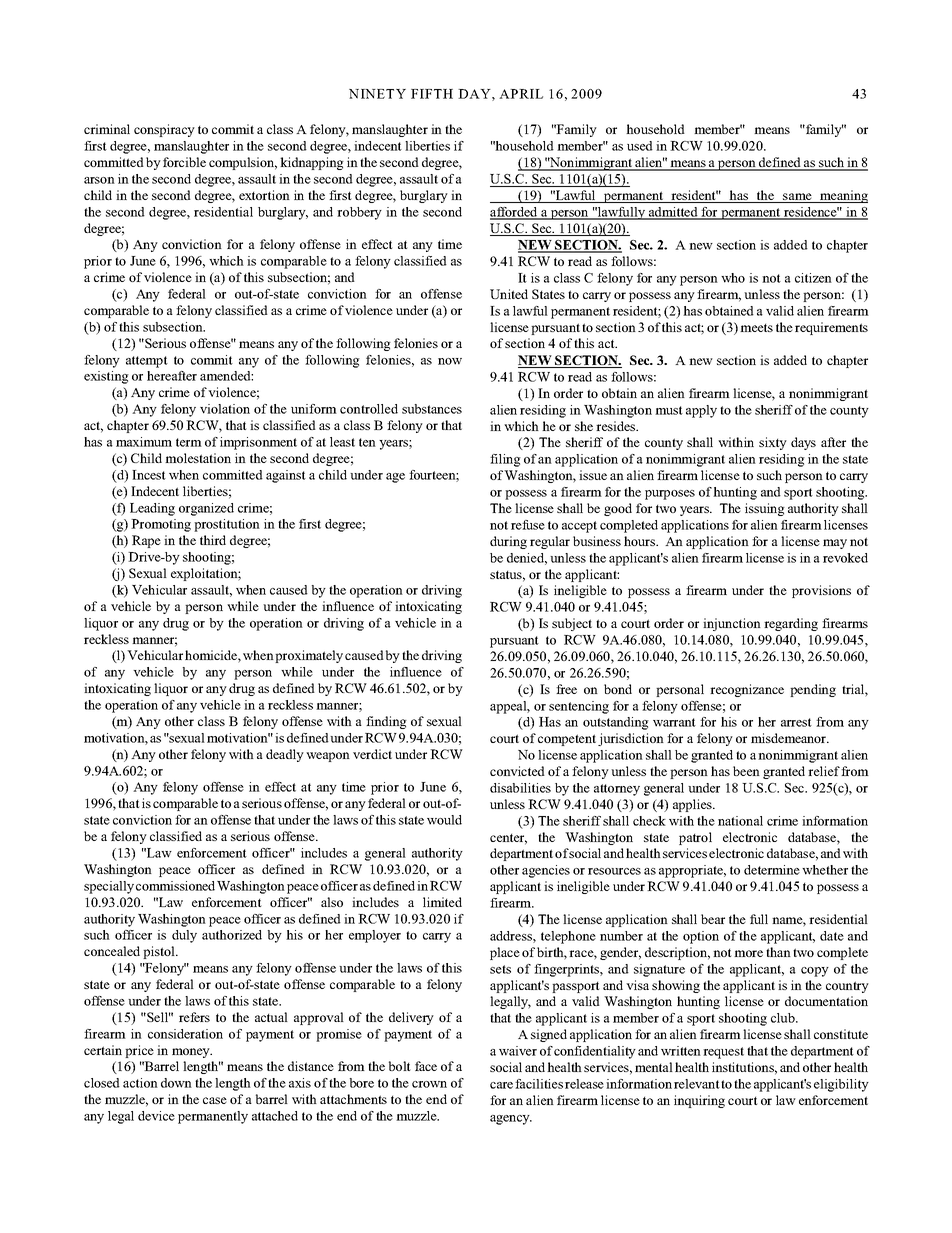 The image size is (952, 1233). Describe the element at coordinates (732, 624) in the page. I see `injunction` at that location.
